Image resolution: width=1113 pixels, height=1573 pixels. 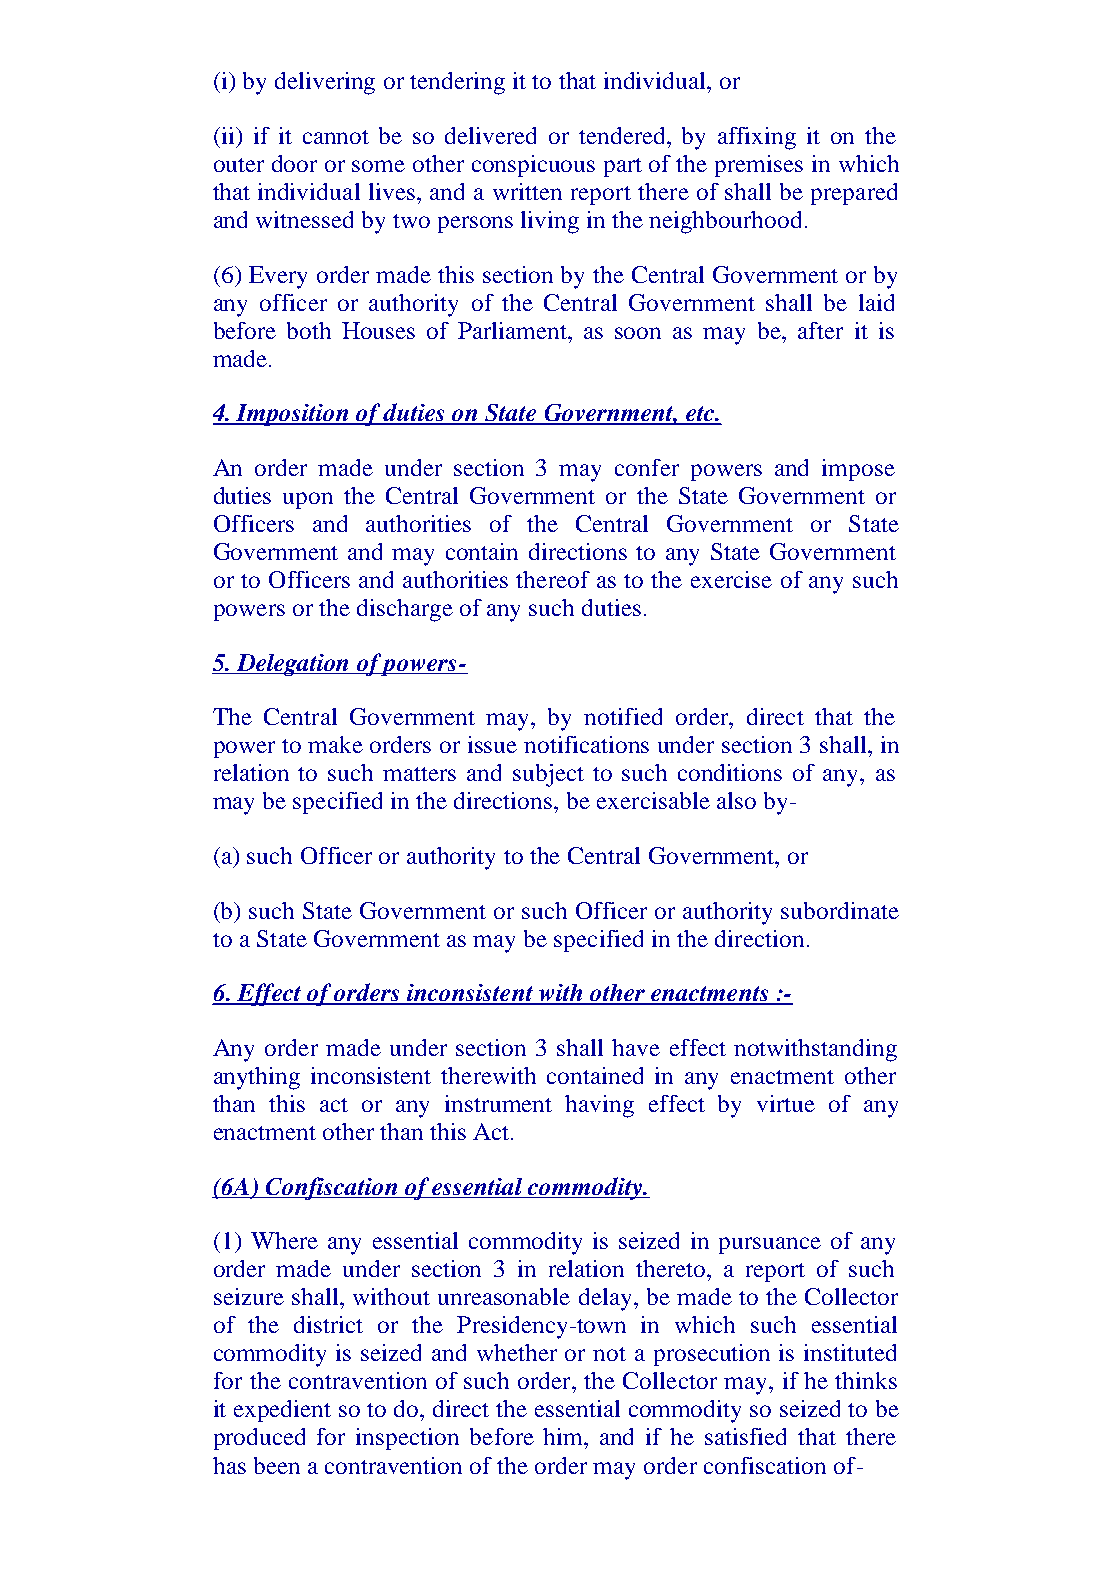 What do you see at coordinates (599, 1106) in the screenshot?
I see `having` at bounding box center [599, 1106].
